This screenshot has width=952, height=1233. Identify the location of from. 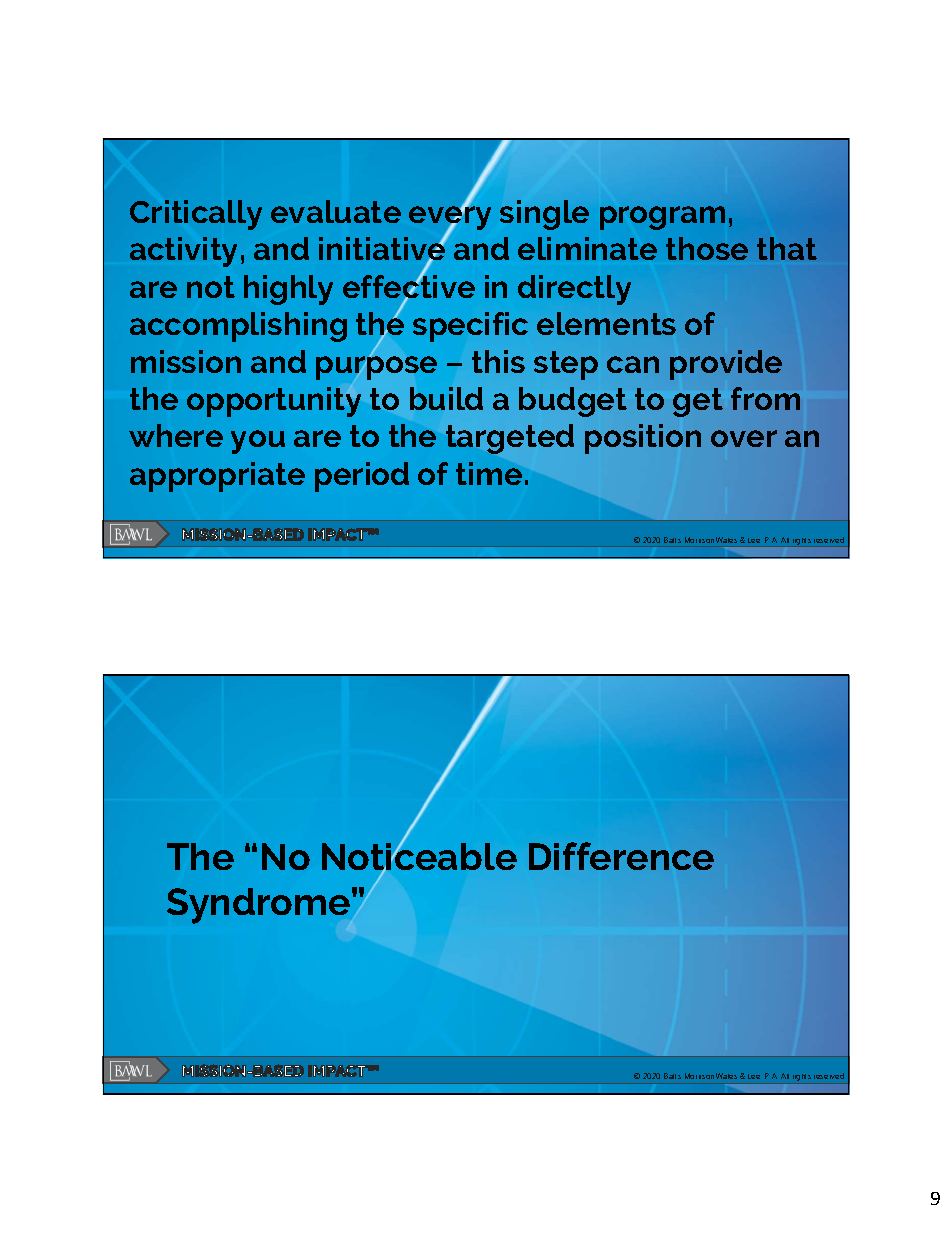
(765, 398).
